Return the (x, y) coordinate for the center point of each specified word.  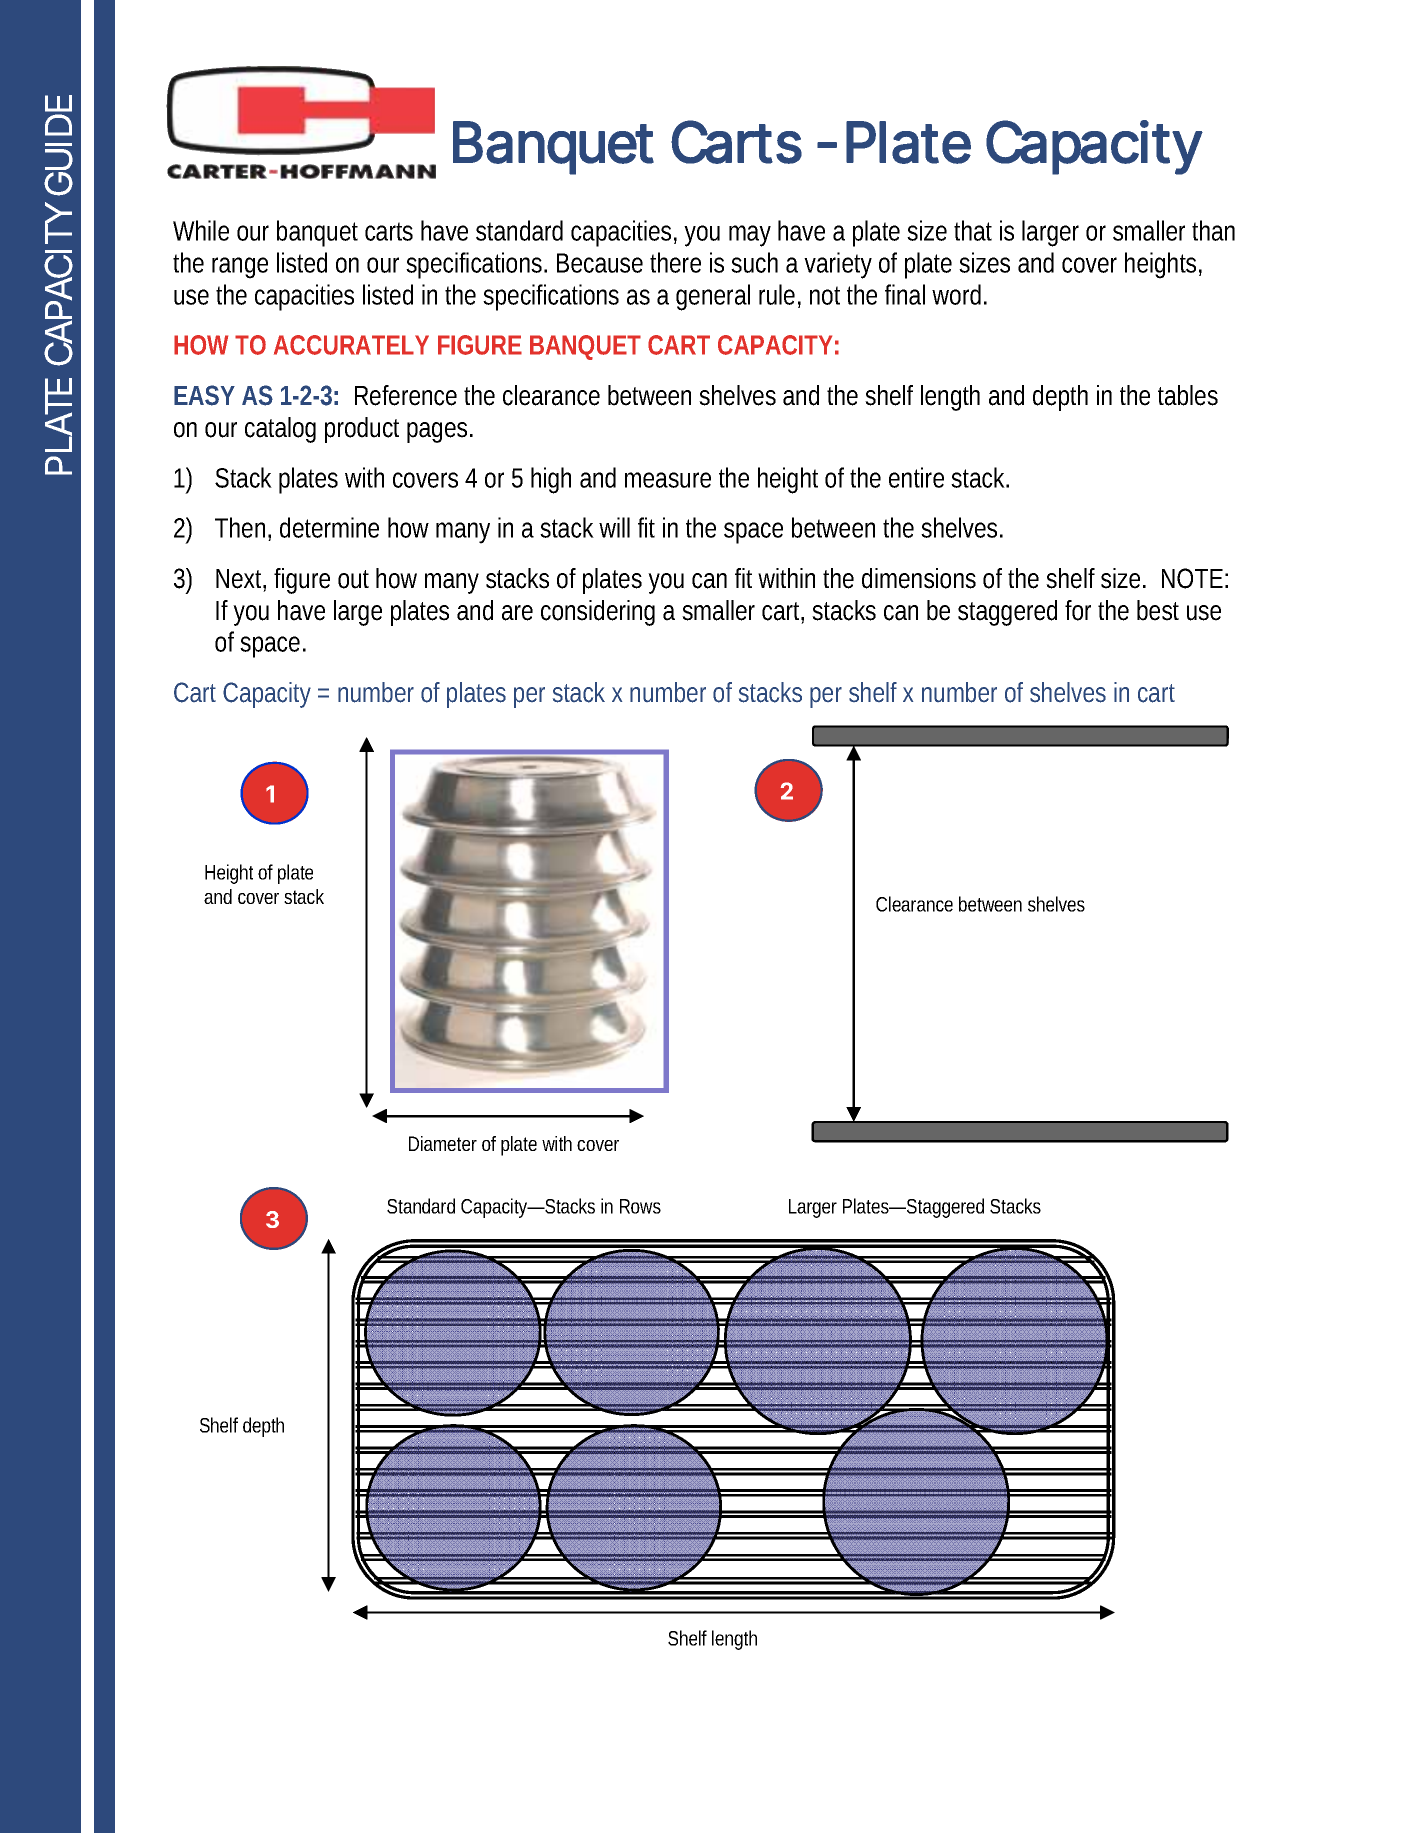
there (675, 262)
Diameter (443, 1143)
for (1078, 610)
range (240, 268)
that (973, 230)
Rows (640, 1206)
